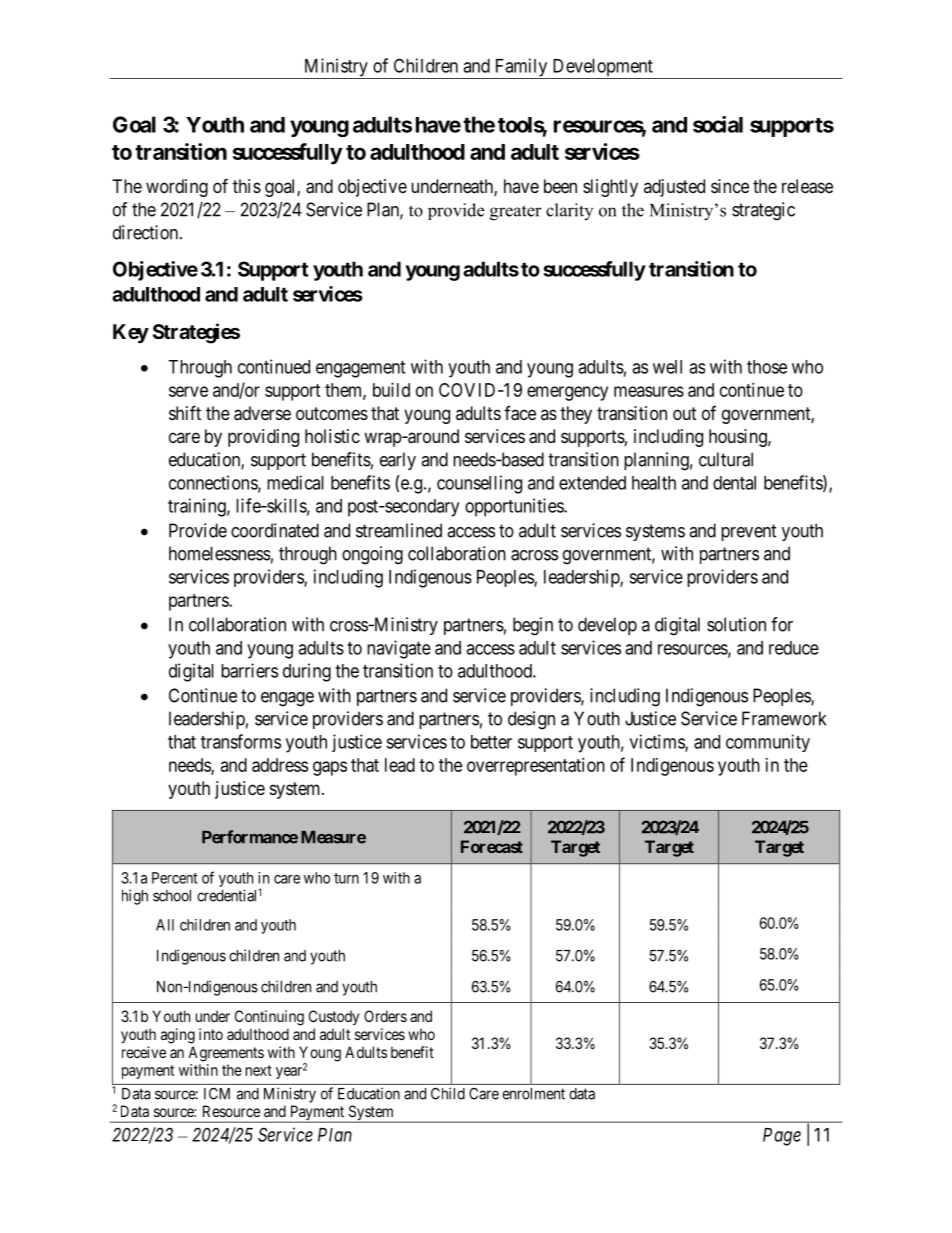 This page has height=1233, width=952. Describe the element at coordinates (217, 1093) in the page. I see `ICM` at that location.
